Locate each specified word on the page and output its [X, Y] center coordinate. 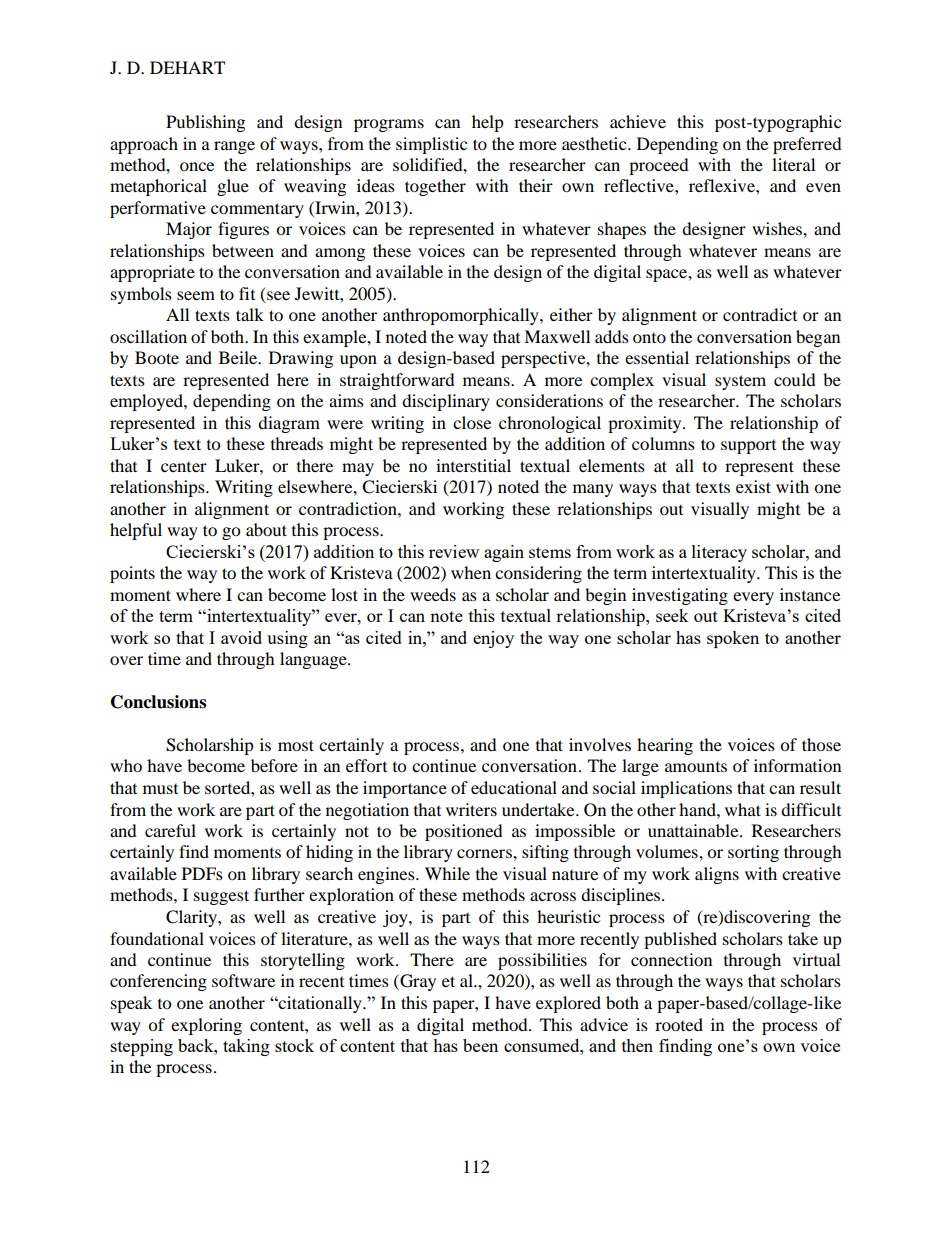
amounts [696, 767]
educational [514, 787]
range [234, 147]
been [480, 1045]
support [748, 447]
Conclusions [158, 702]
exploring [206, 1026]
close [472, 422]
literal [793, 164]
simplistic [431, 145]
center [184, 467]
